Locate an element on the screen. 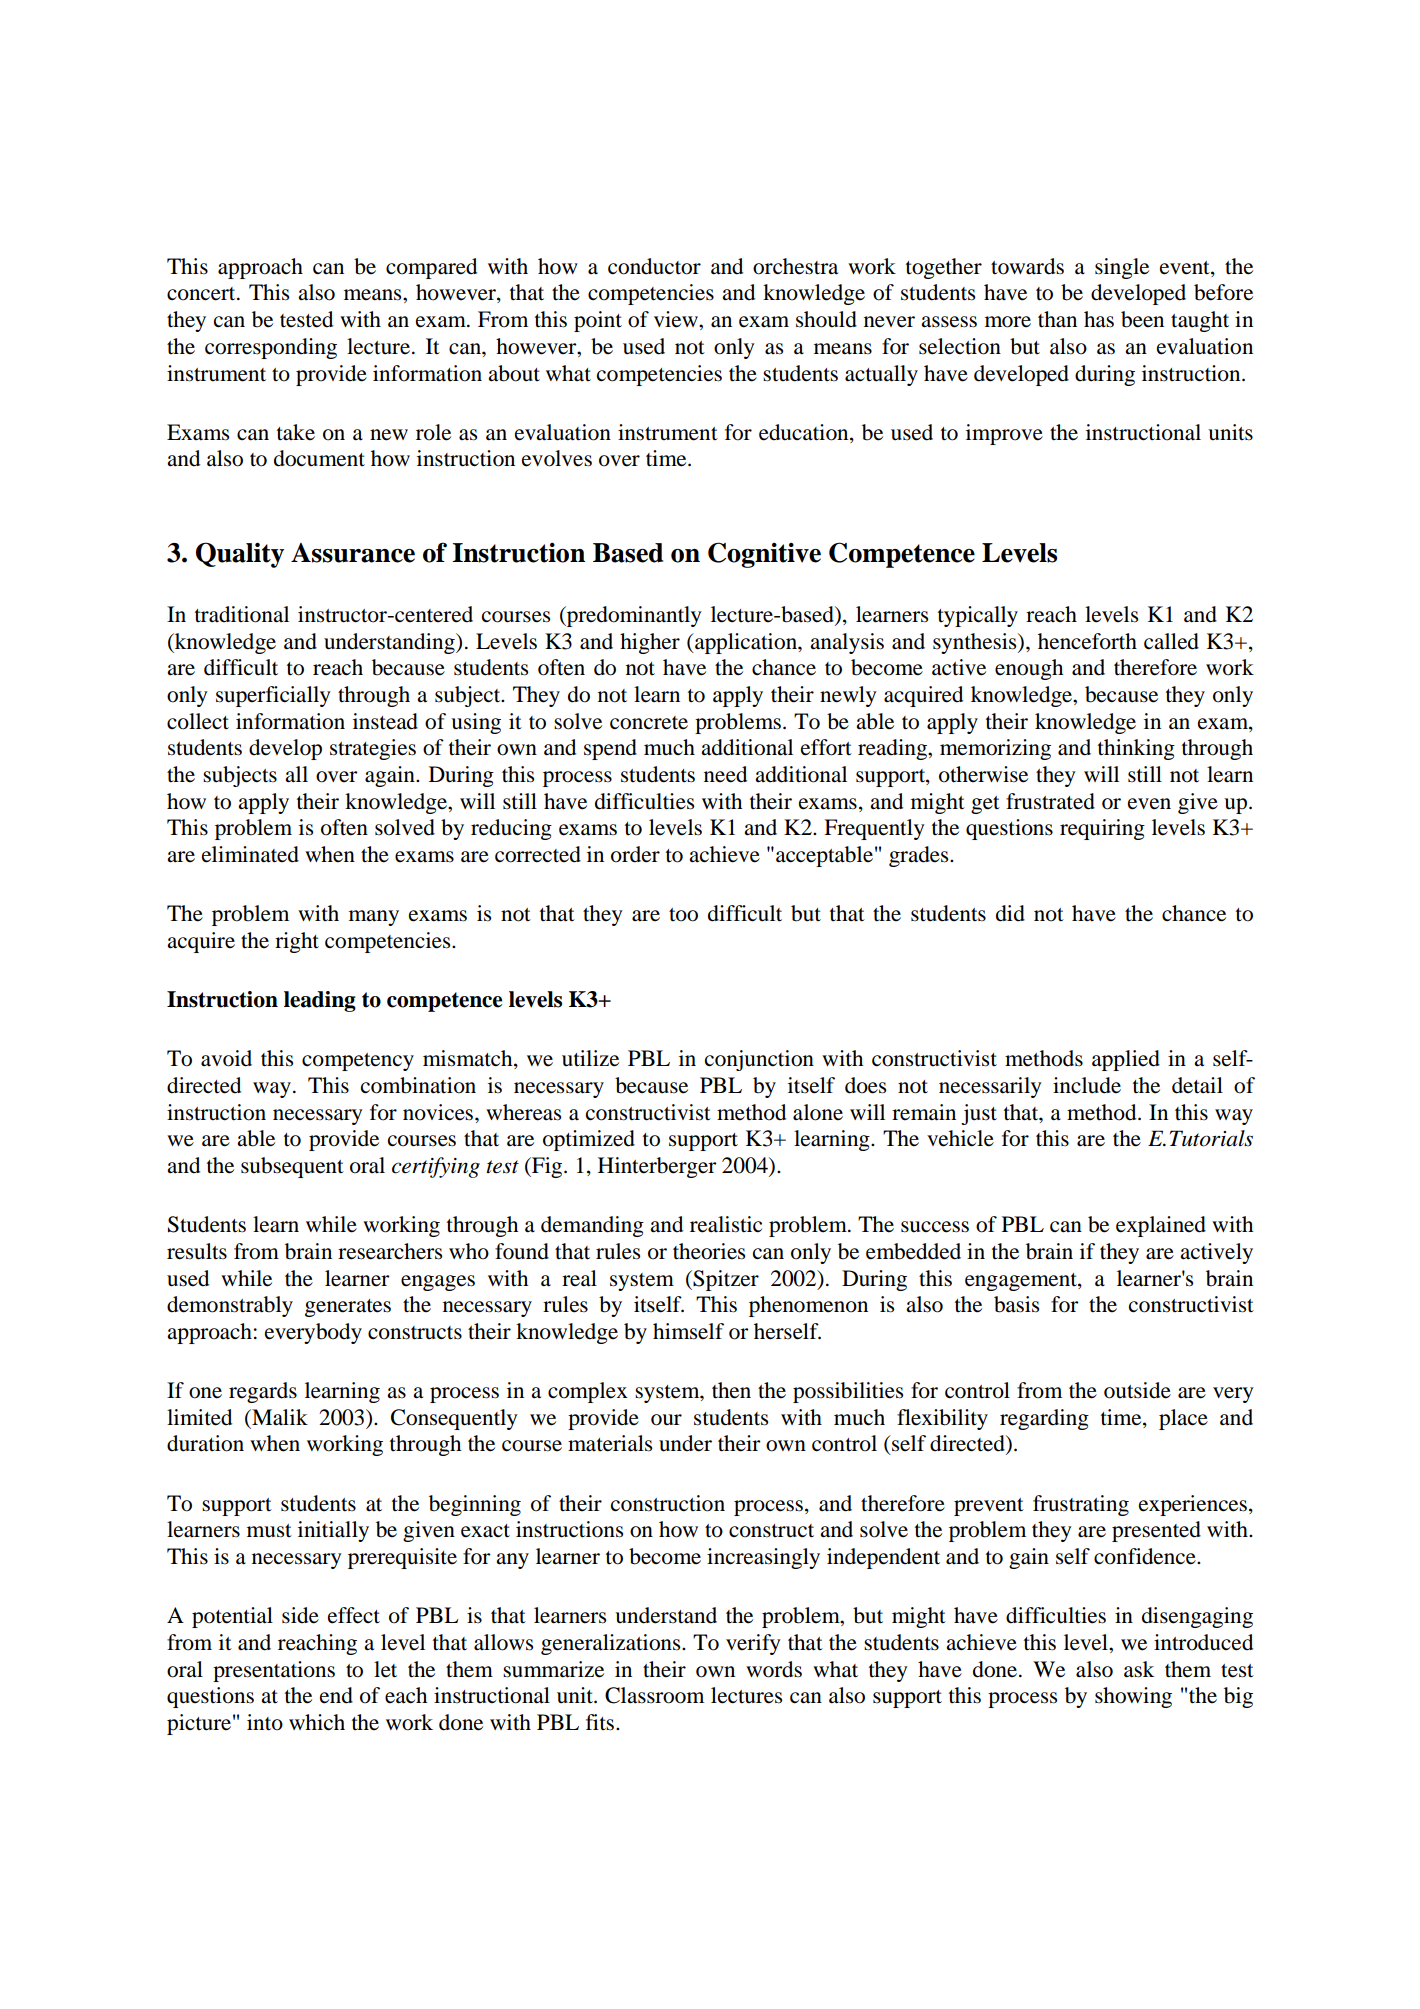 This screenshot has height=2009, width=1420. view is located at coordinates (677, 319).
